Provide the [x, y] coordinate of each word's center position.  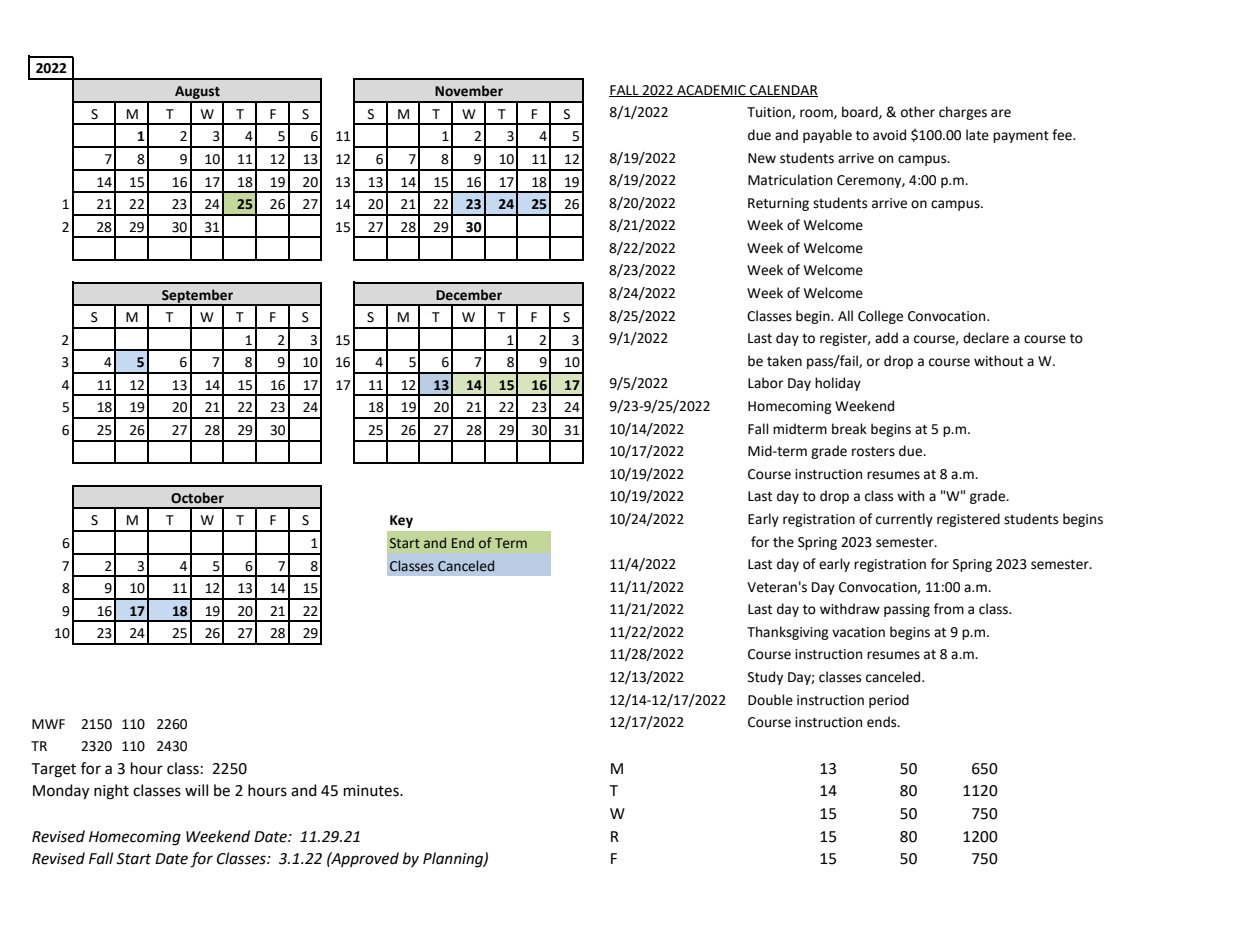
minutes [372, 791]
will [196, 790]
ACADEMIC [711, 91]
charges [963, 113]
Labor [765, 383]
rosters [873, 452]
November [469, 91]
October [197, 498]
